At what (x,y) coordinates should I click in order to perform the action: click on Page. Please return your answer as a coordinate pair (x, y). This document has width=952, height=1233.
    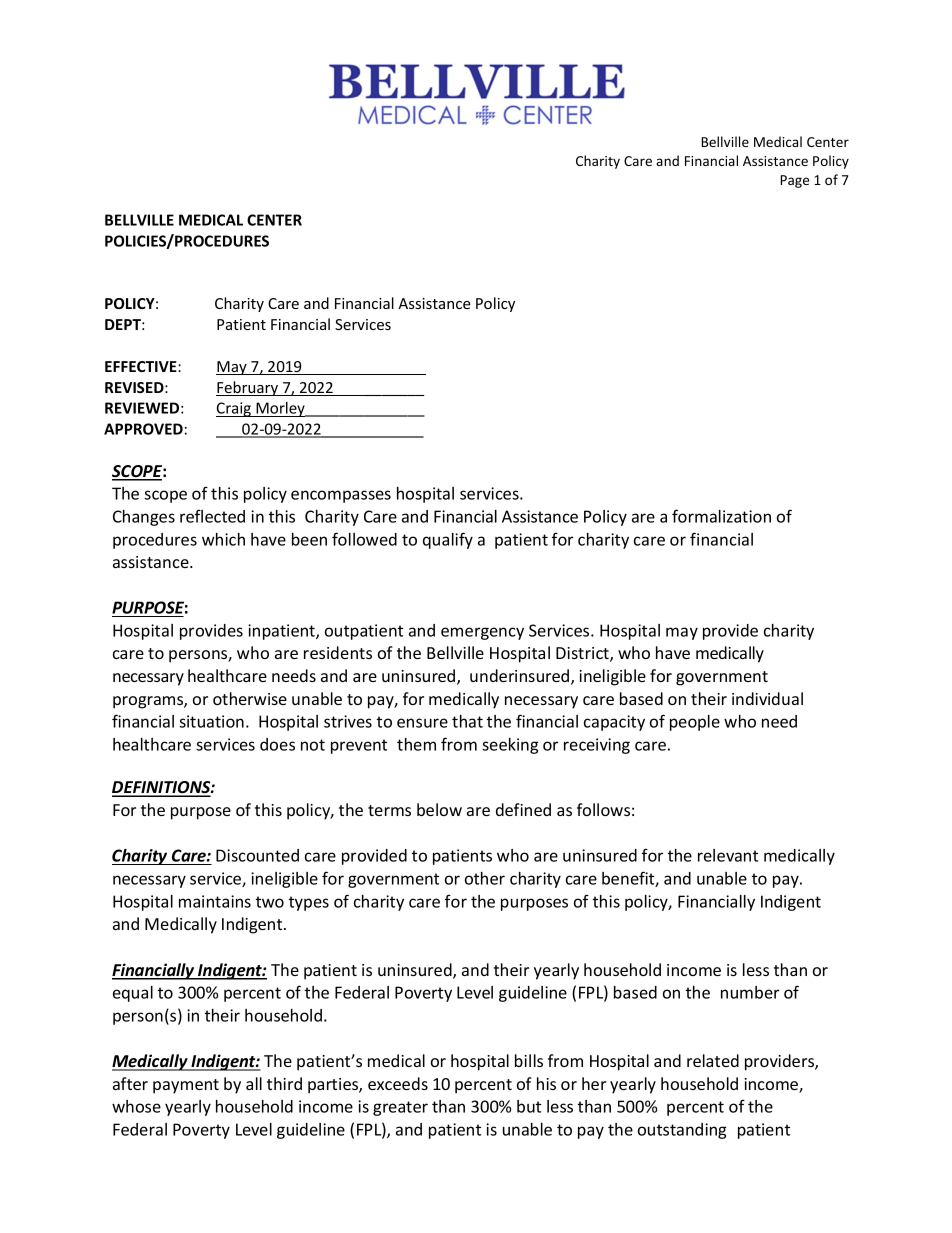
    Looking at the image, I should click on (794, 181).
